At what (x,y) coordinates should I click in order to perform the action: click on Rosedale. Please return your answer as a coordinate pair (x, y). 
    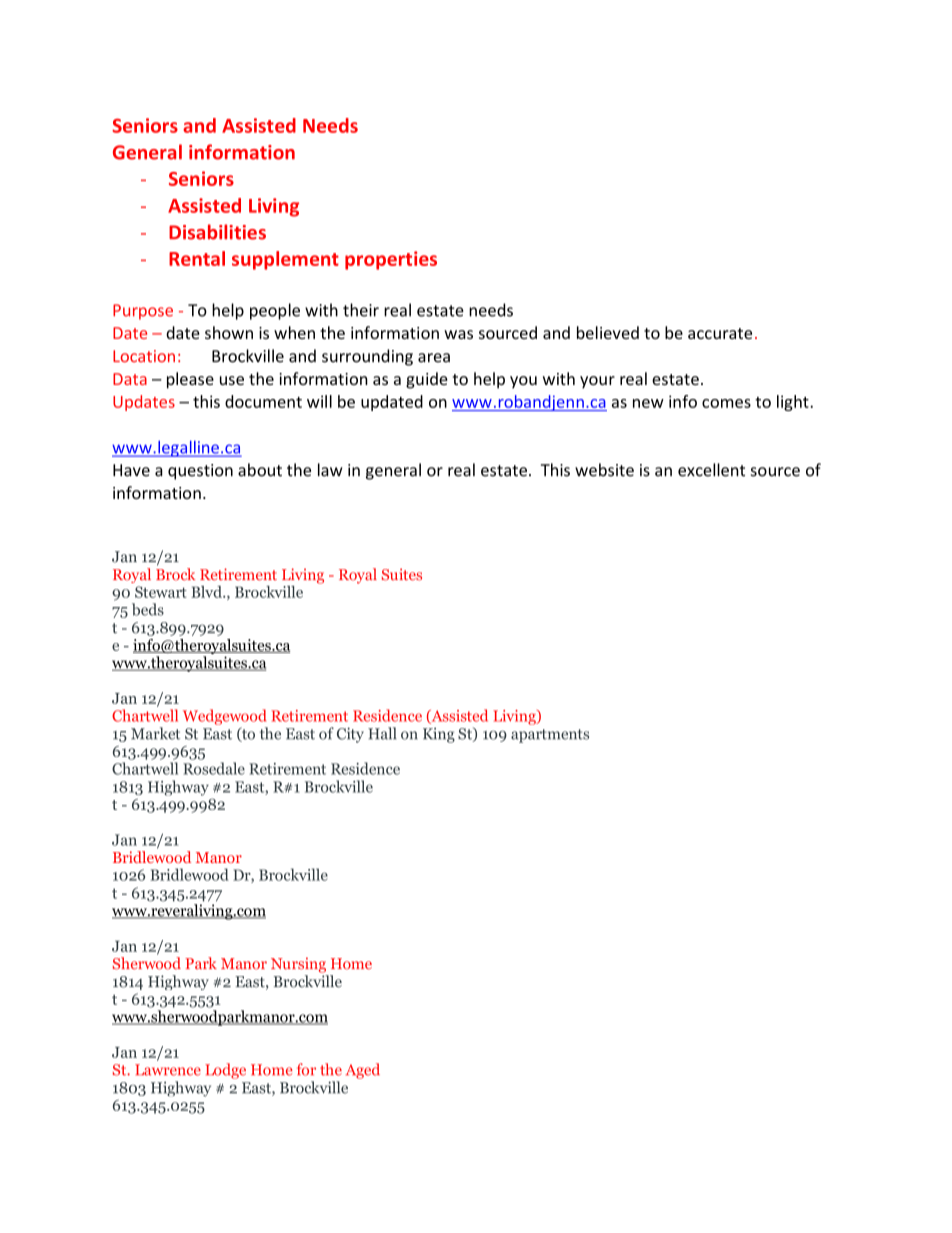
    Looking at the image, I should click on (214, 768).
